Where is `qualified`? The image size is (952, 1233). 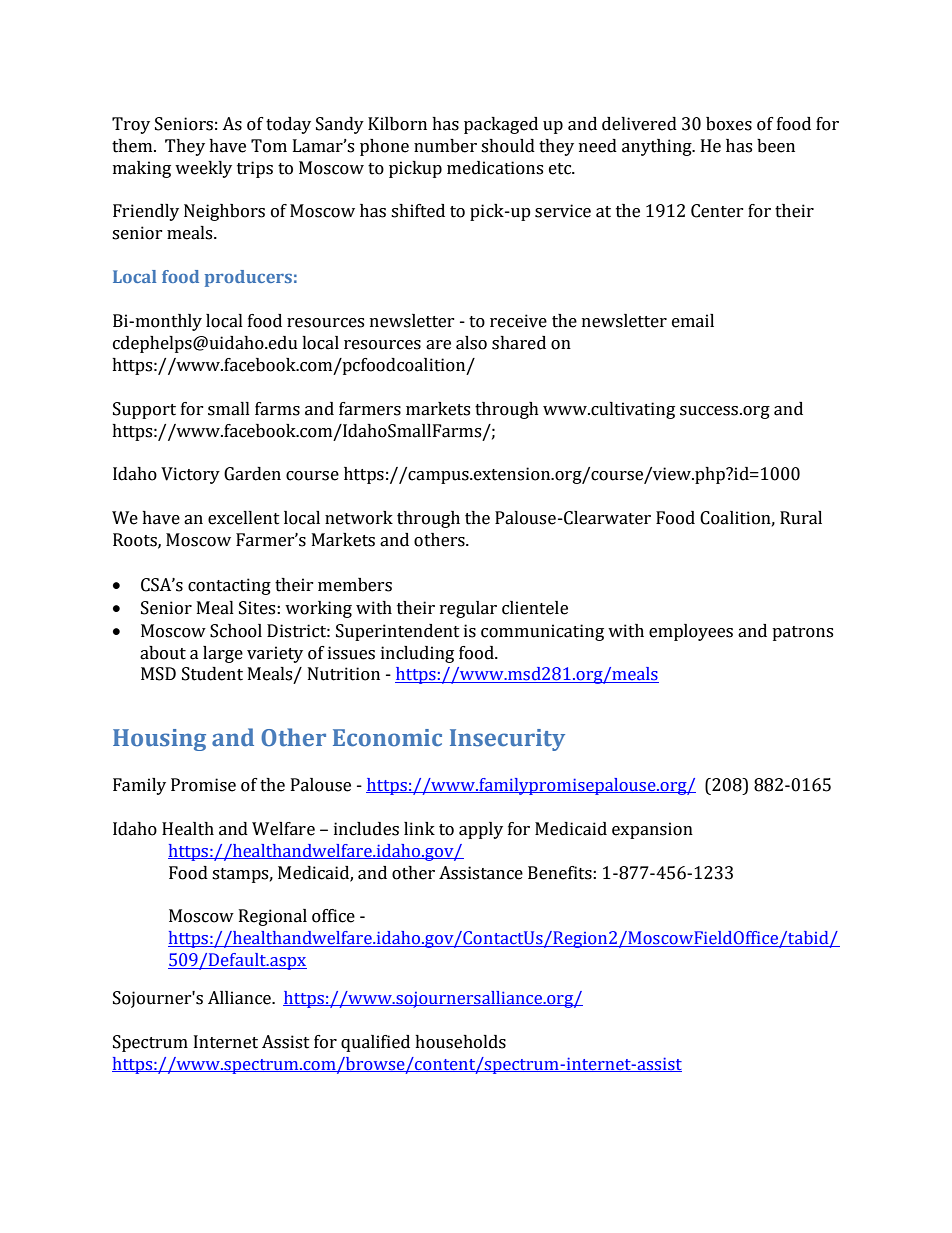
qualified is located at coordinates (375, 1043).
